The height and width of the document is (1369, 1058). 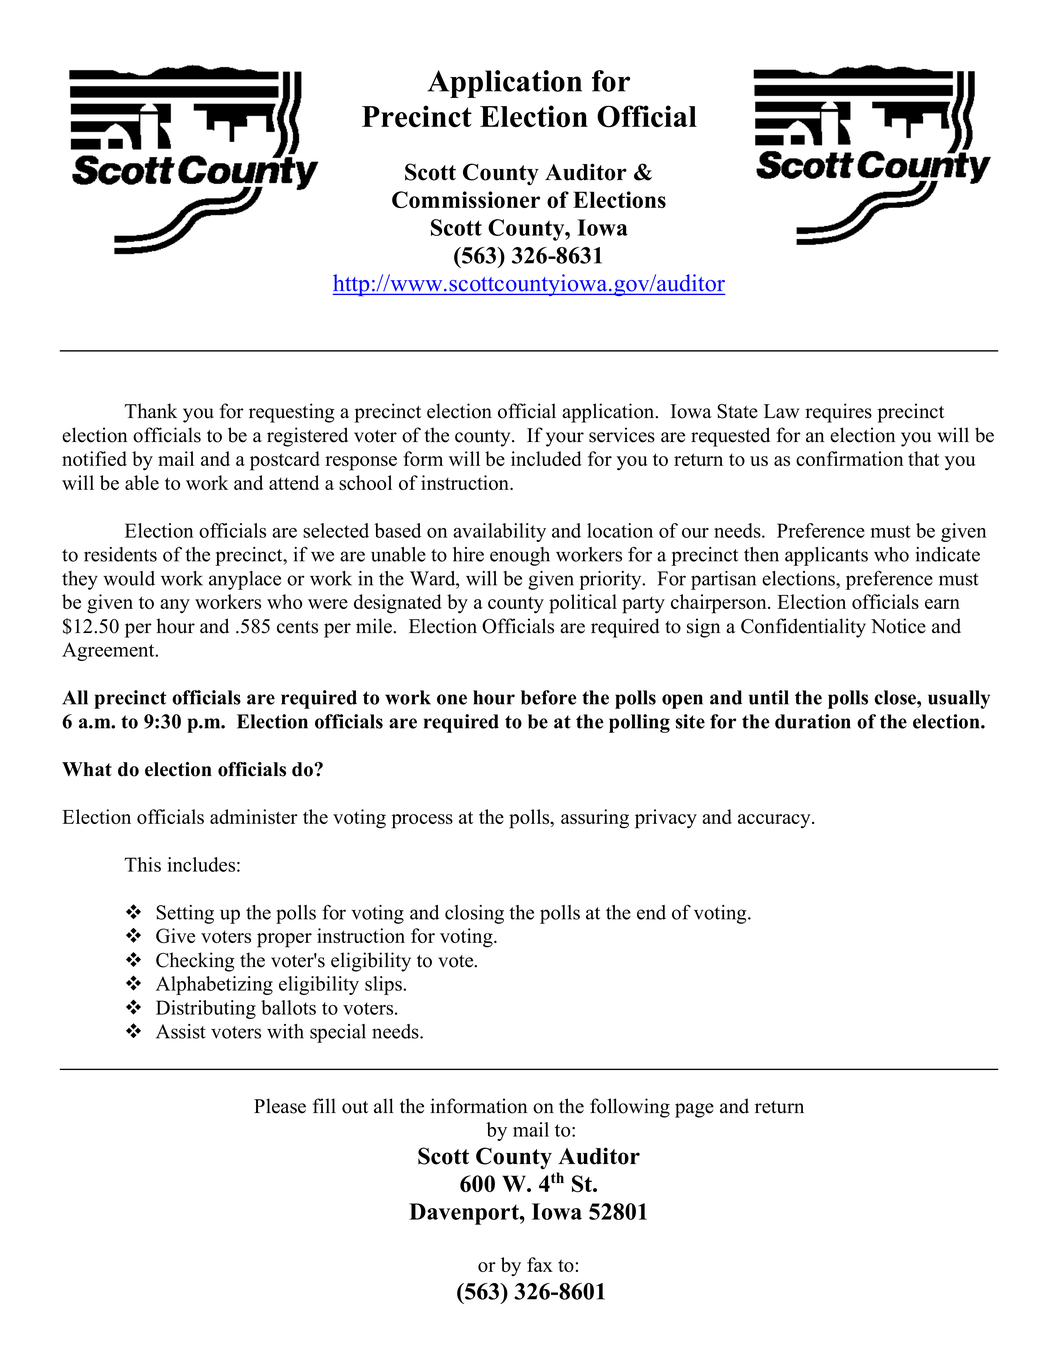 I want to click on accuracy, so click(x=775, y=821).
